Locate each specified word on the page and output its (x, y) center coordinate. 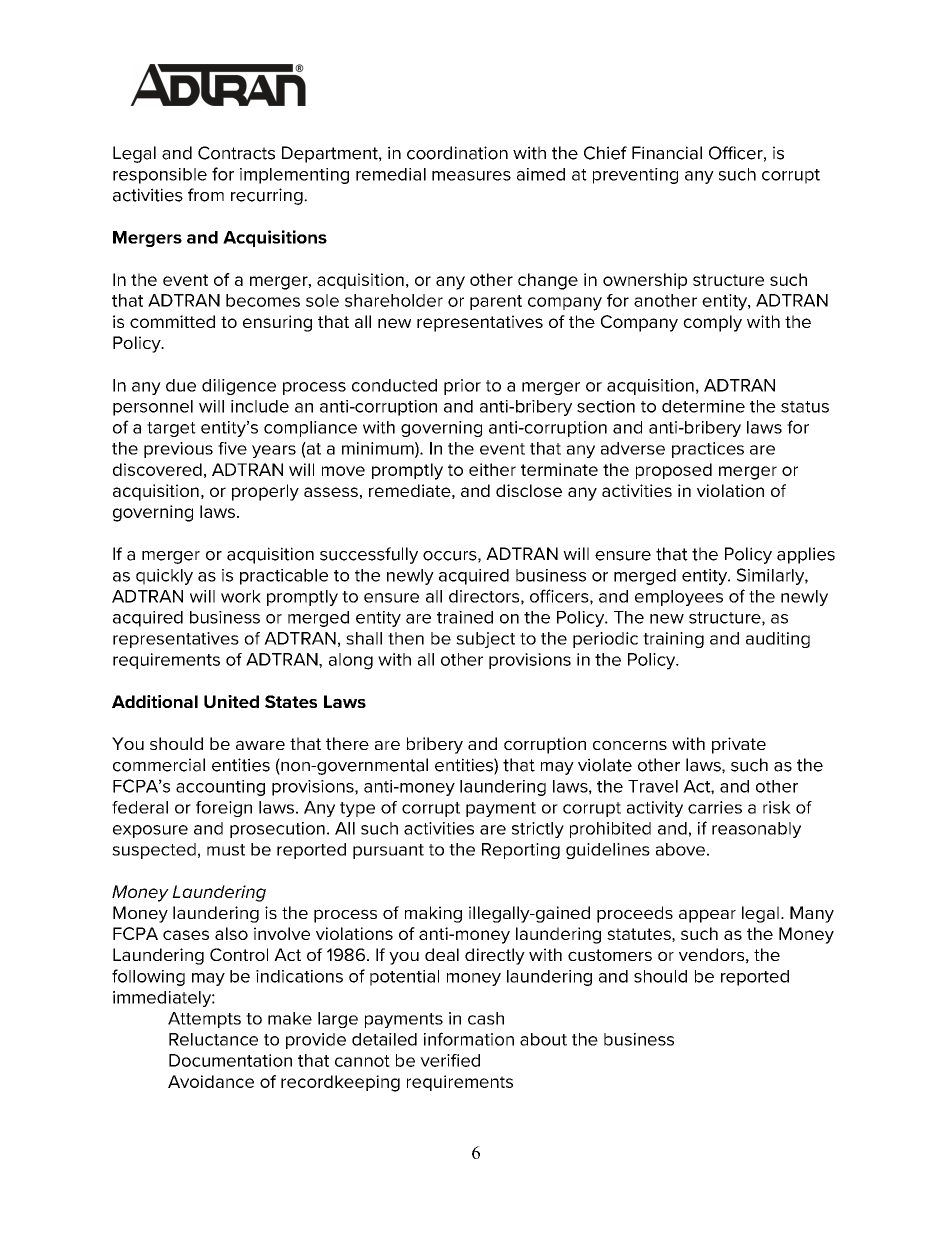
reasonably (756, 830)
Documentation (230, 1060)
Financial (667, 153)
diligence (239, 387)
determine (703, 406)
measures (471, 176)
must (226, 850)
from (206, 195)
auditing (778, 640)
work (241, 596)
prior (462, 387)
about (543, 1039)
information (469, 1039)
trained (465, 617)
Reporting (521, 851)
